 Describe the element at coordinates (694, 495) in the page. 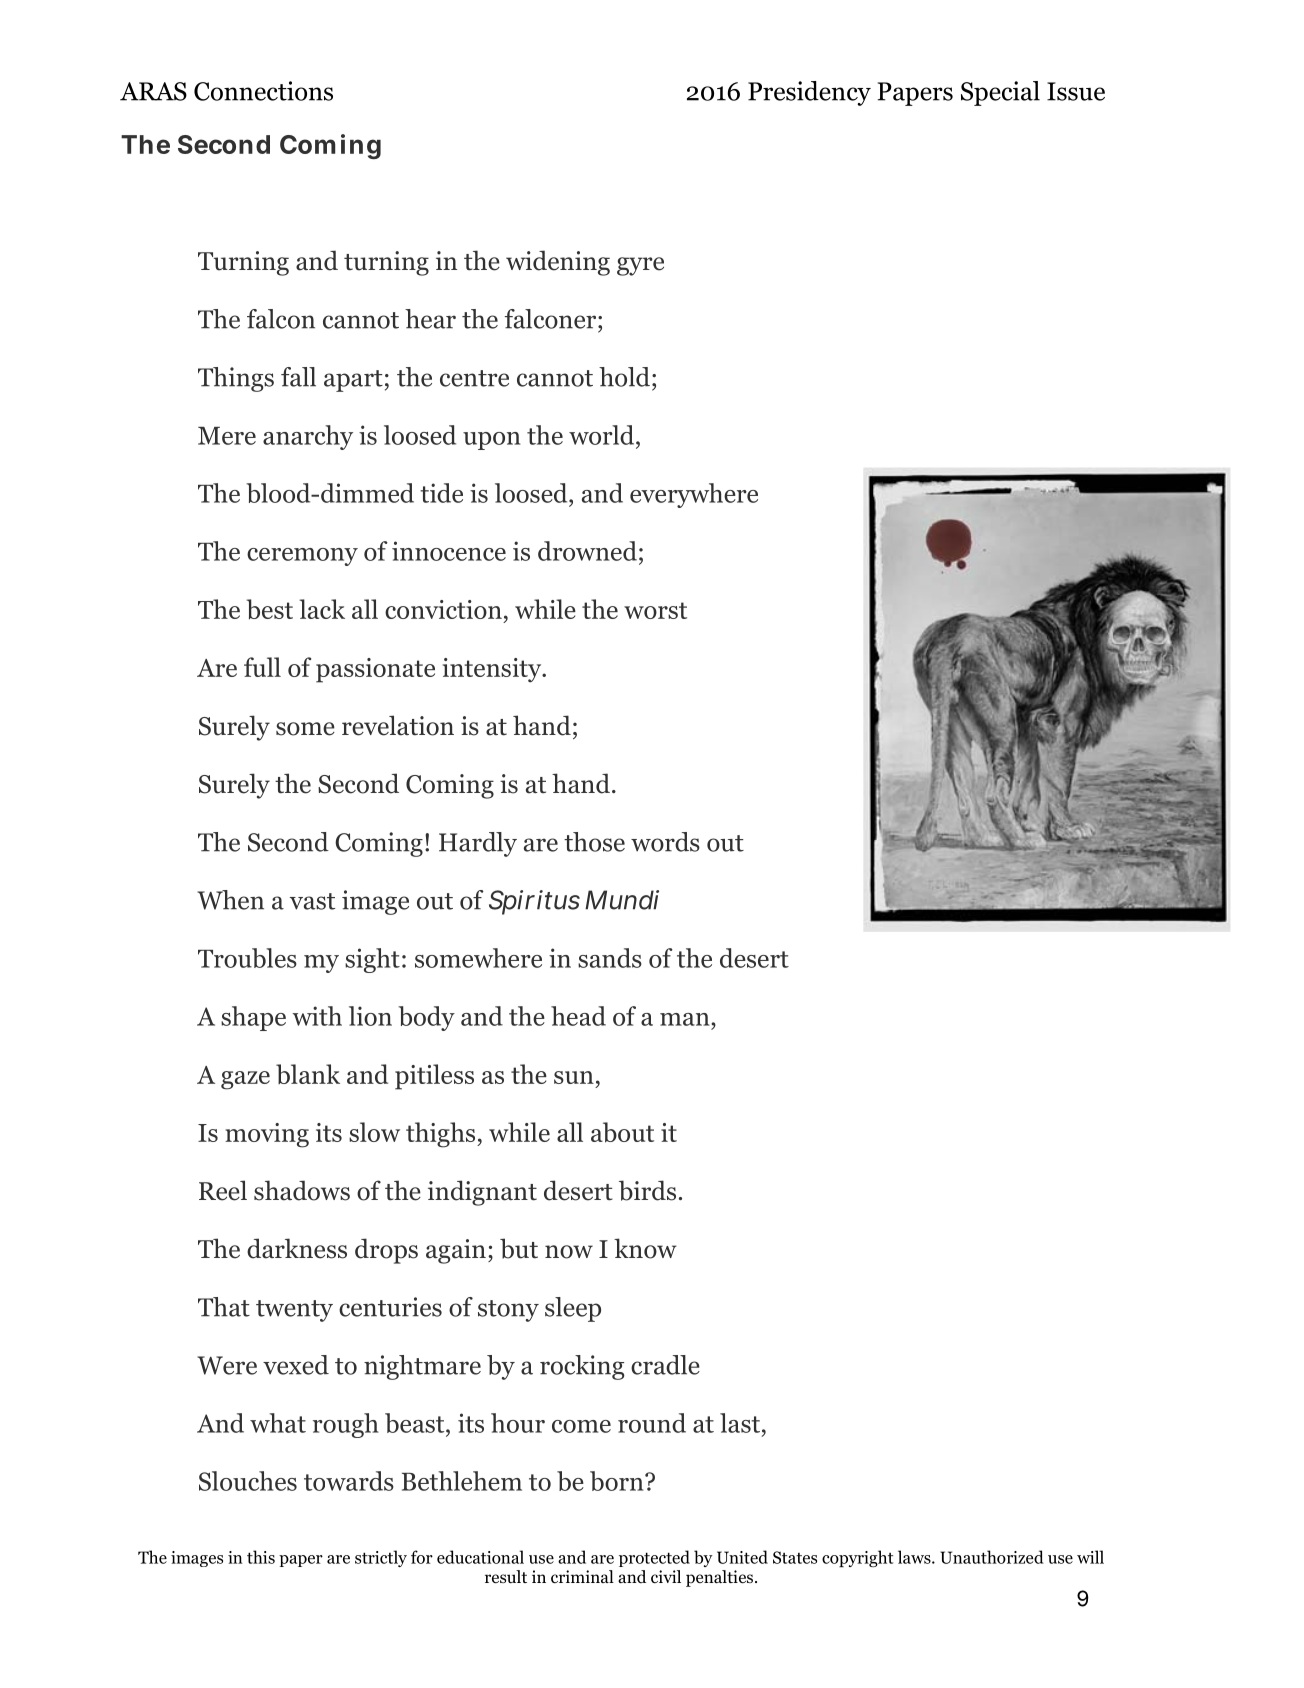

I see `everywhere` at that location.
